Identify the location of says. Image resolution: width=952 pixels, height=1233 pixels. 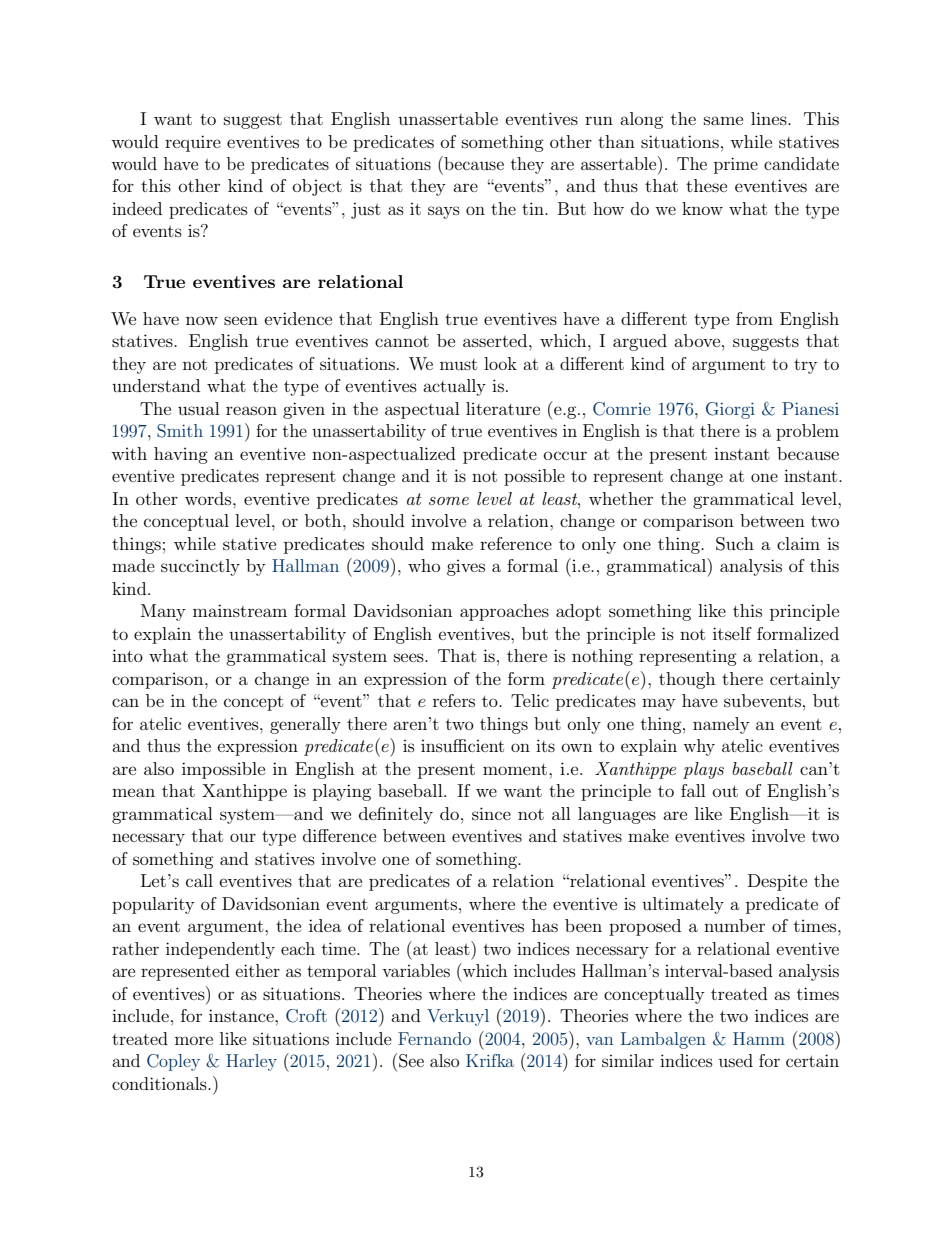
(444, 212).
